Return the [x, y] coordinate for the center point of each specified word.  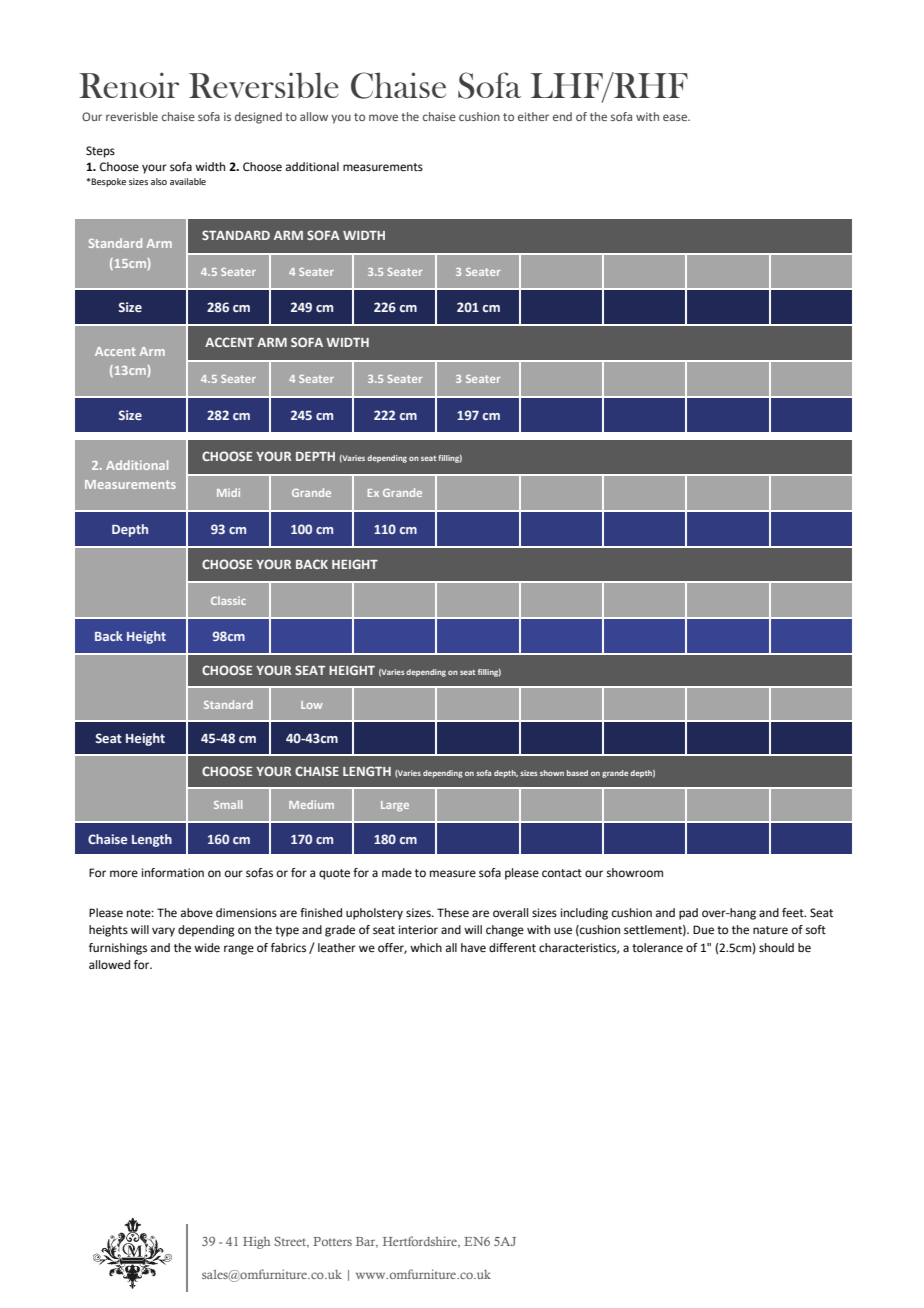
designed [258, 118]
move [383, 117]
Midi [228, 492]
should [776, 948]
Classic [228, 600]
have [473, 948]
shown [552, 773]
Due [703, 930]
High [256, 1242]
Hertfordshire [421, 1242]
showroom [635, 872]
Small [228, 804]
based [577, 773]
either [533, 116]
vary [163, 932]
